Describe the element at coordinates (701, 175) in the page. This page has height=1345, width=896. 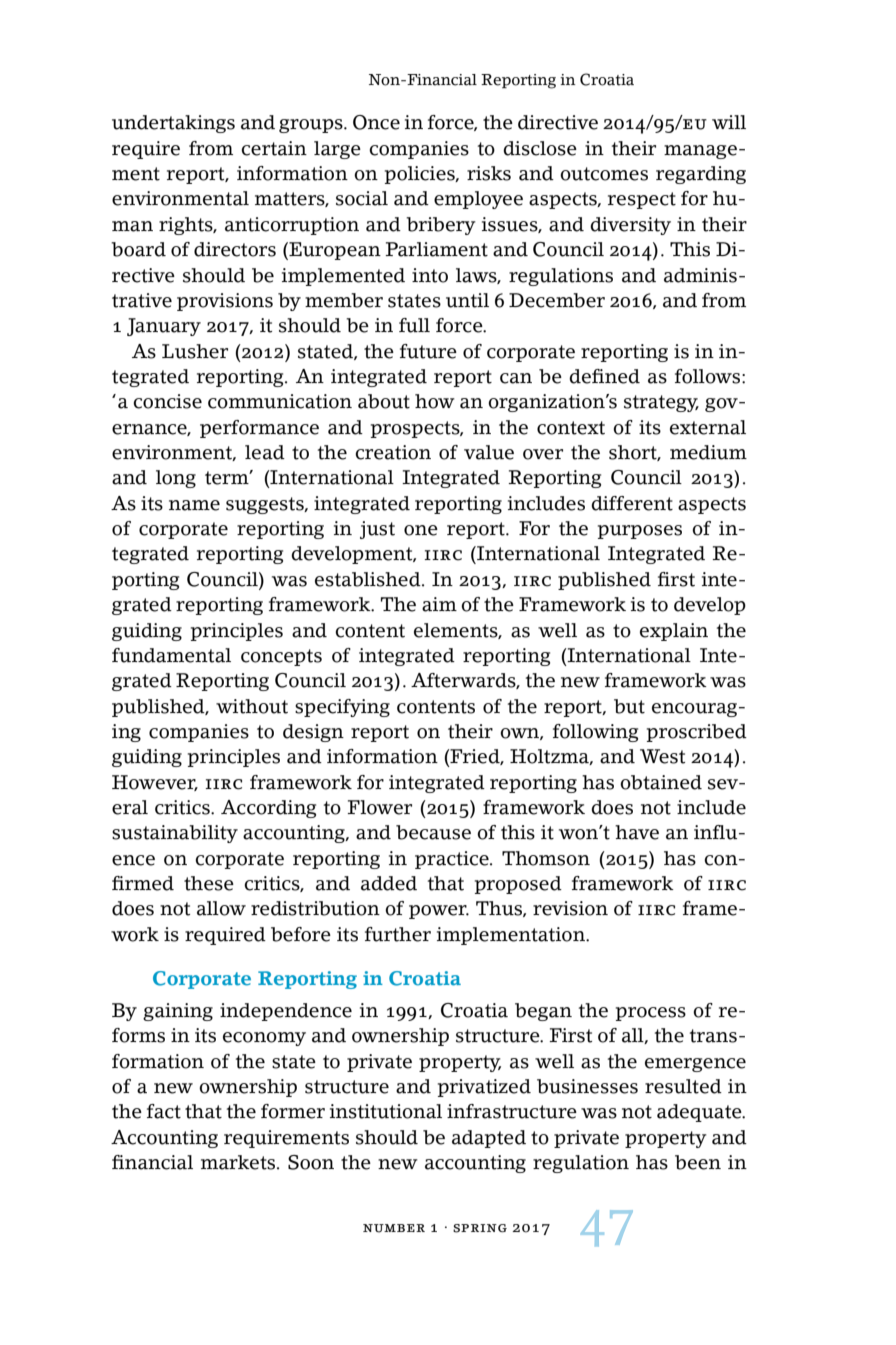
I see `regarding` at that location.
